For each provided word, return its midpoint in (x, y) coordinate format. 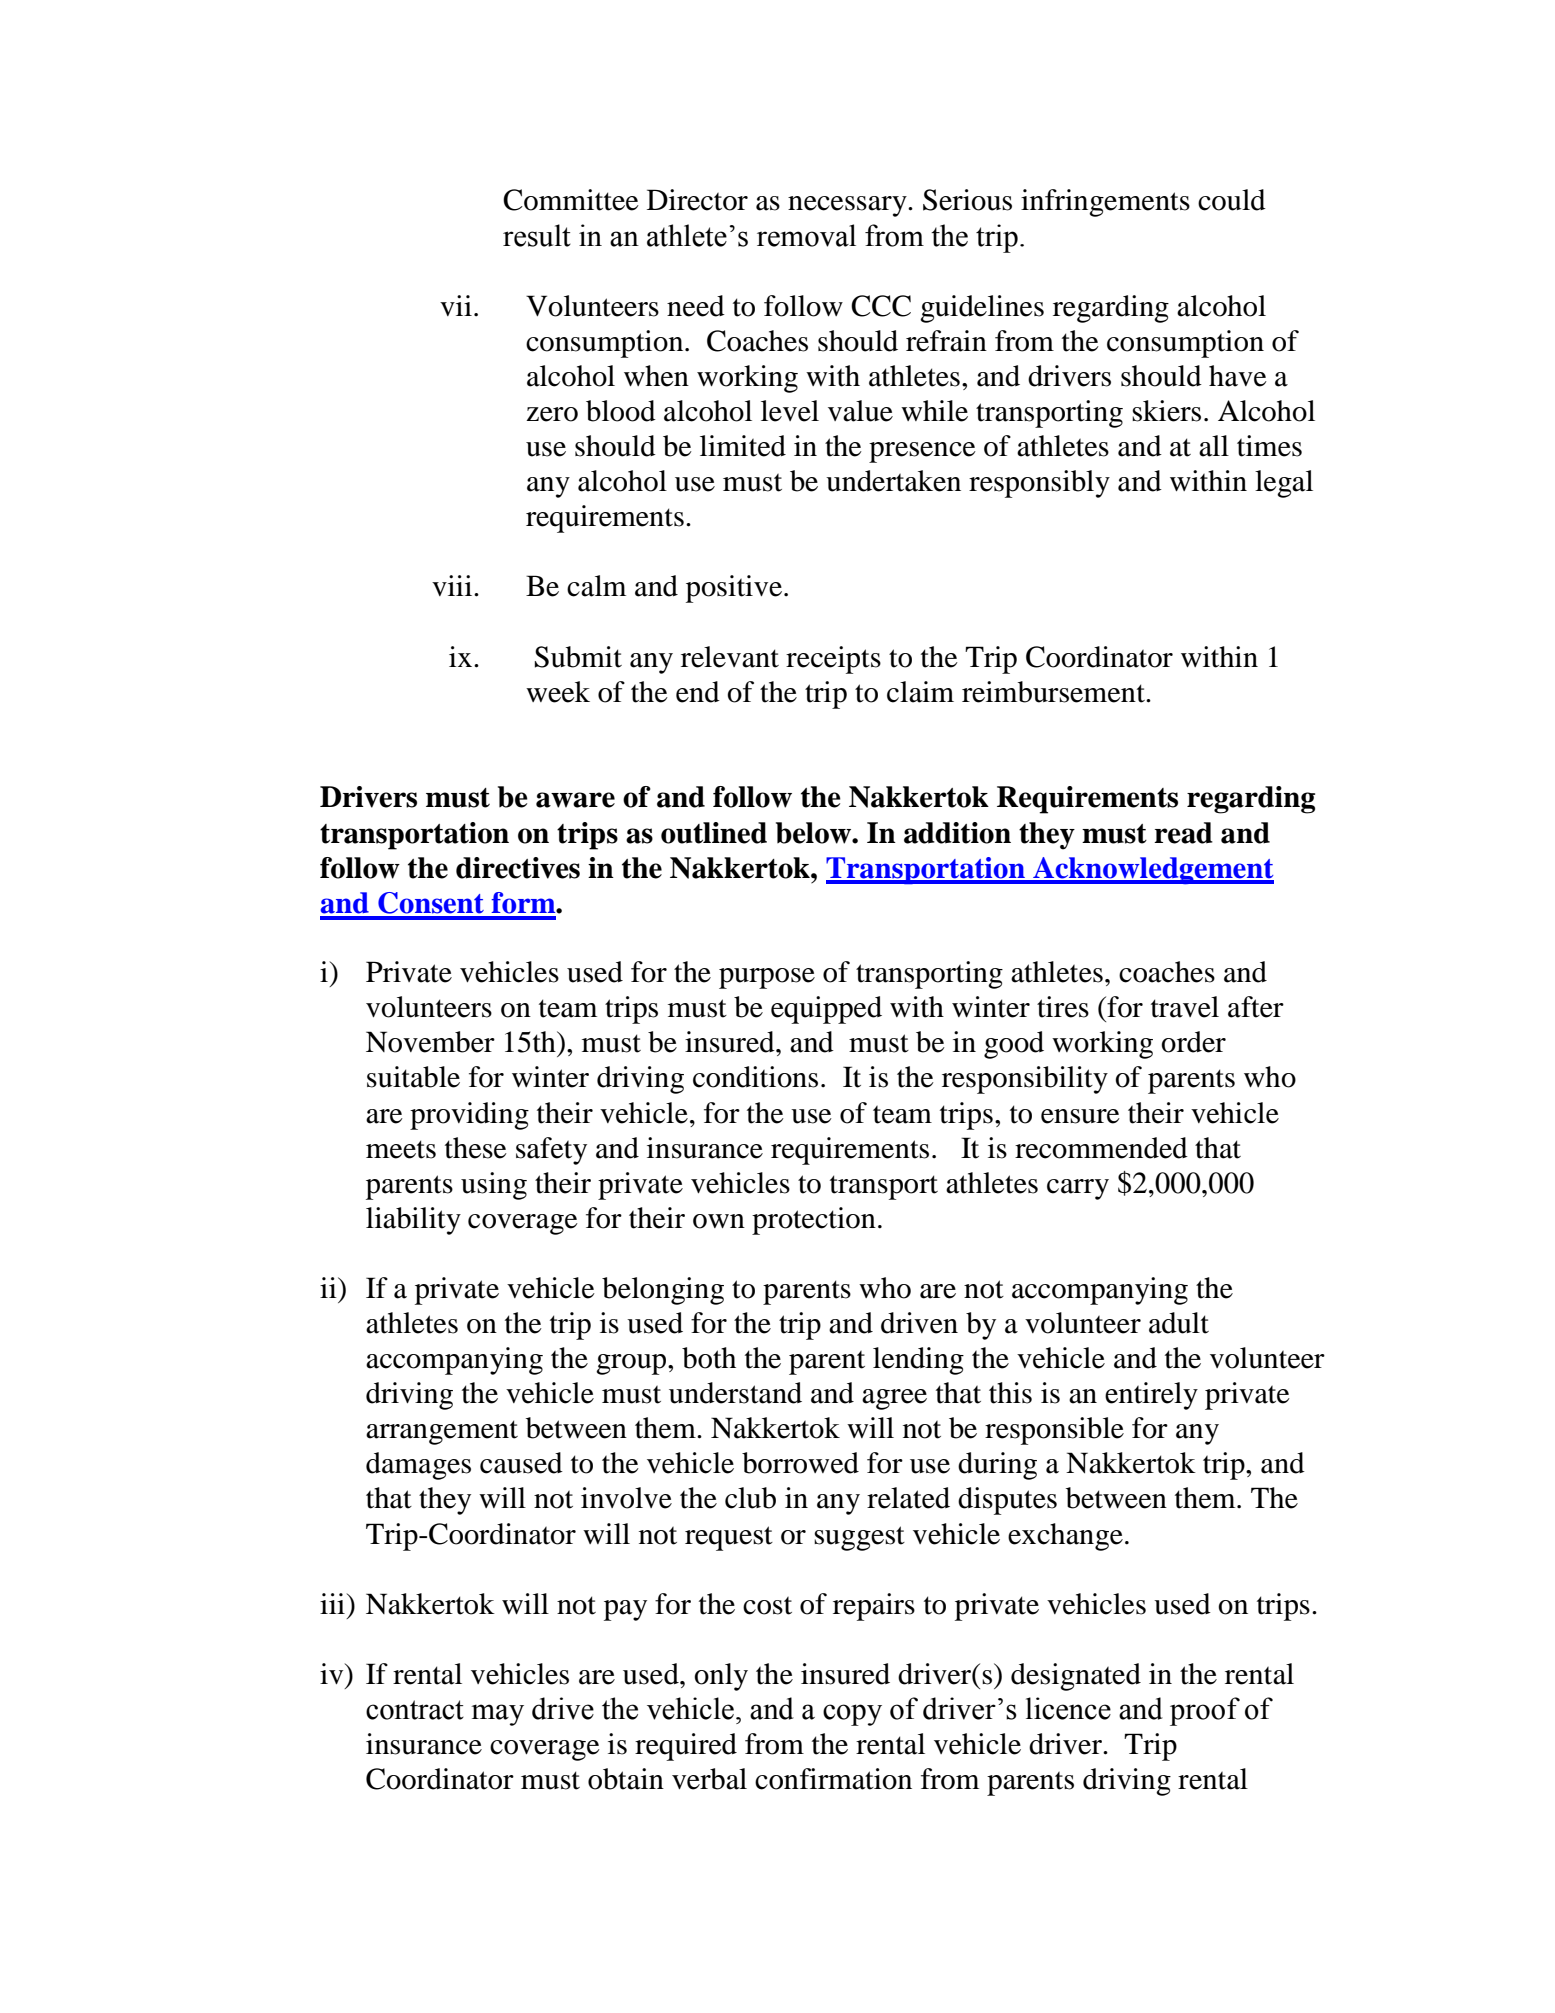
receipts (833, 660)
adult (1179, 1323)
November (430, 1042)
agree (894, 1399)
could (1232, 200)
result (537, 235)
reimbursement (1054, 692)
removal (806, 235)
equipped (826, 1010)
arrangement (442, 1432)
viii (453, 585)
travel (1185, 1007)
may (497, 1715)
